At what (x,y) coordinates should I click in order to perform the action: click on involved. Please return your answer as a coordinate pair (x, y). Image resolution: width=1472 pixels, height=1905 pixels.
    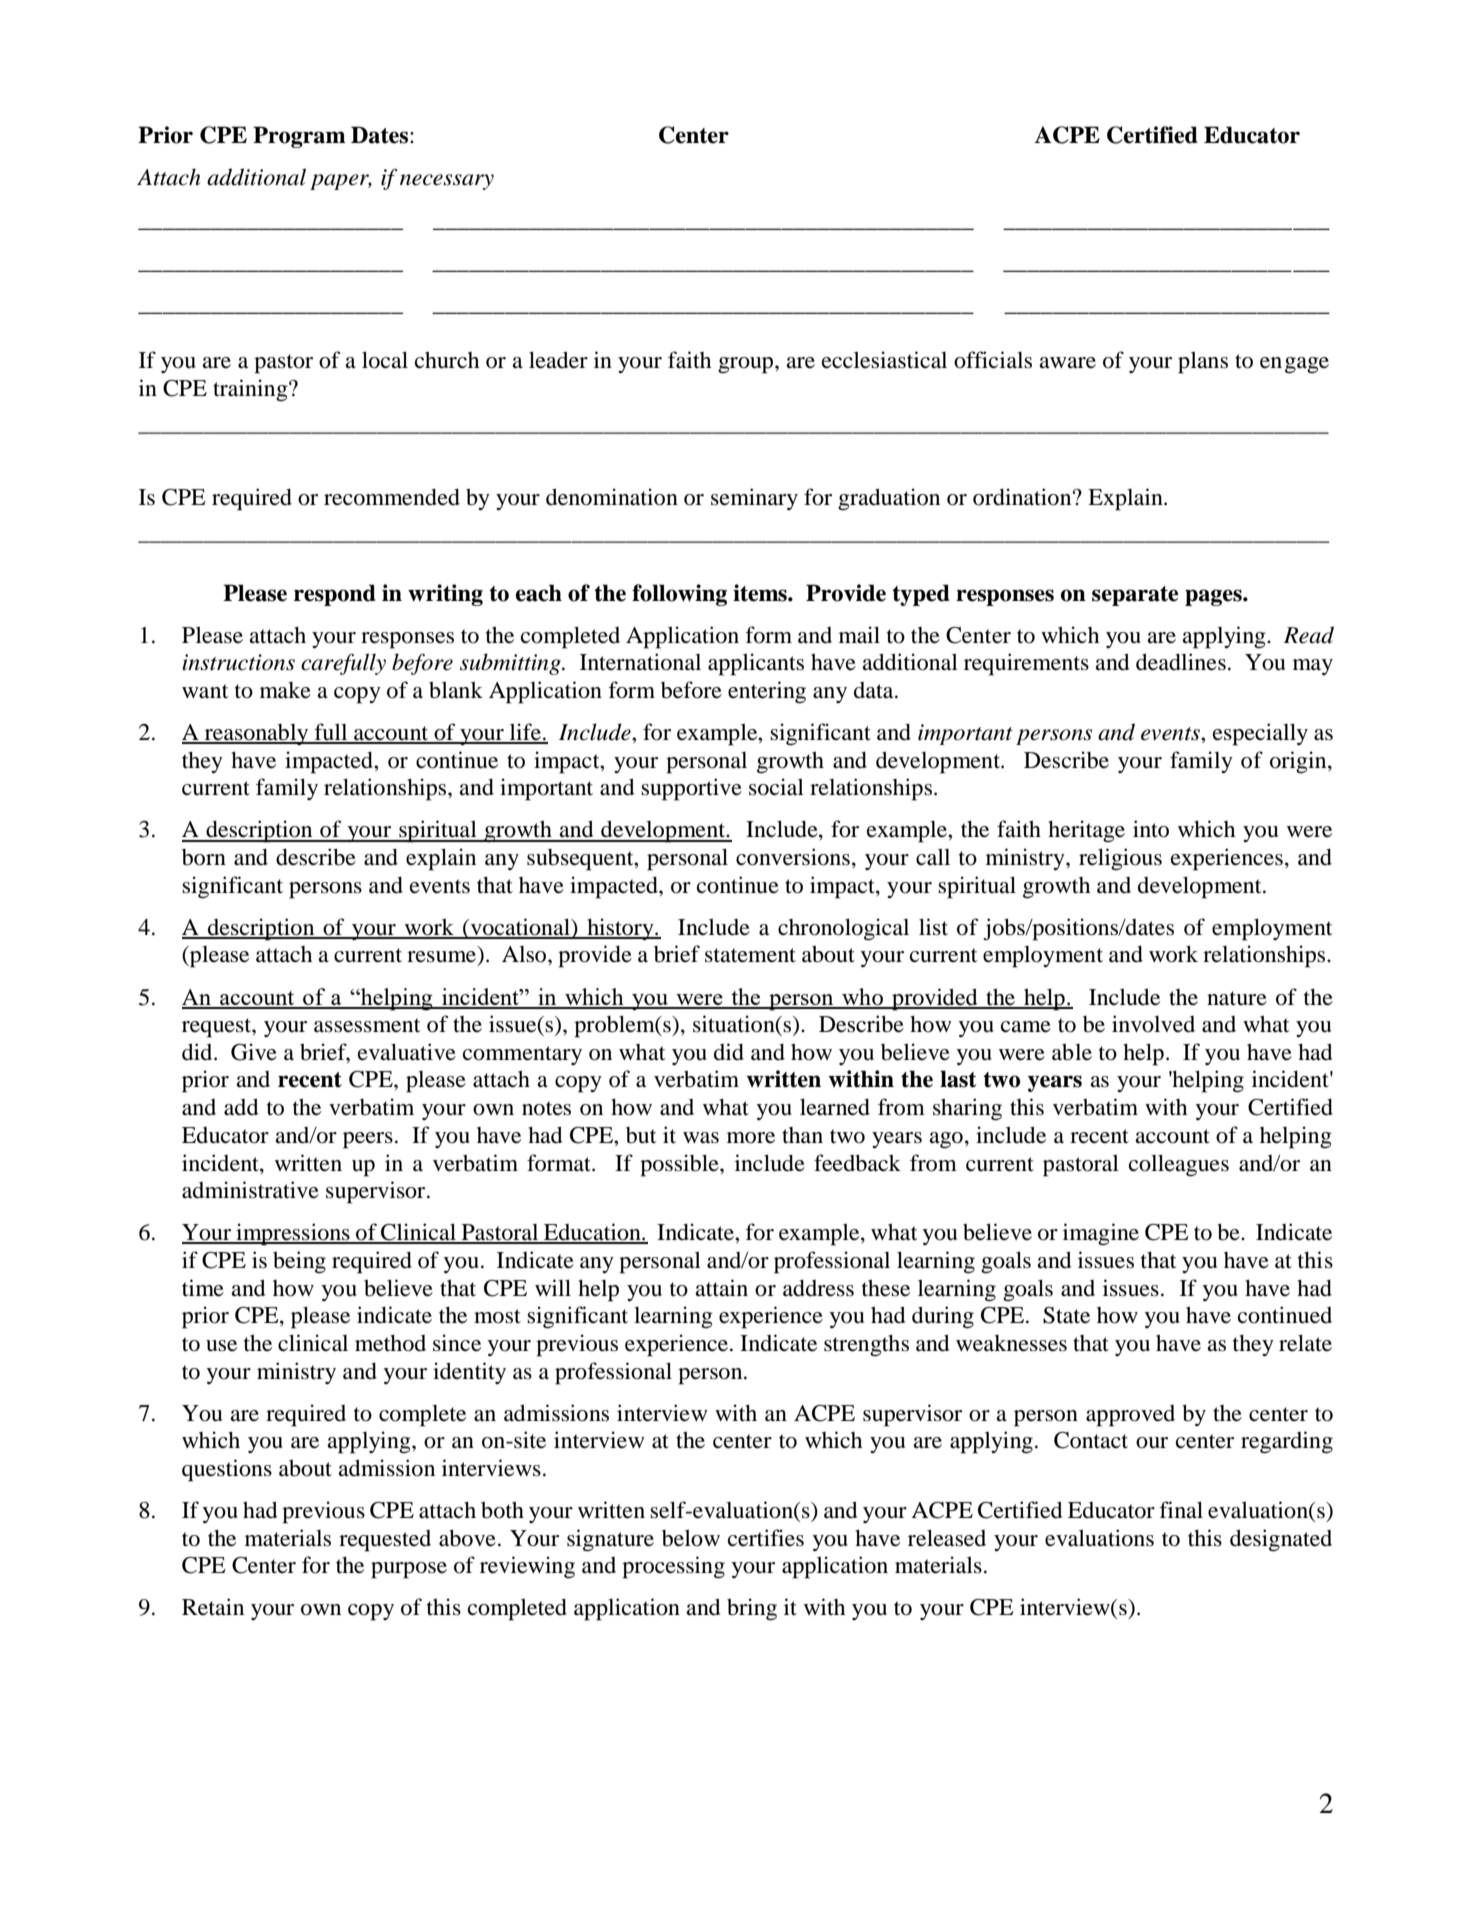
    Looking at the image, I should click on (1153, 1024).
